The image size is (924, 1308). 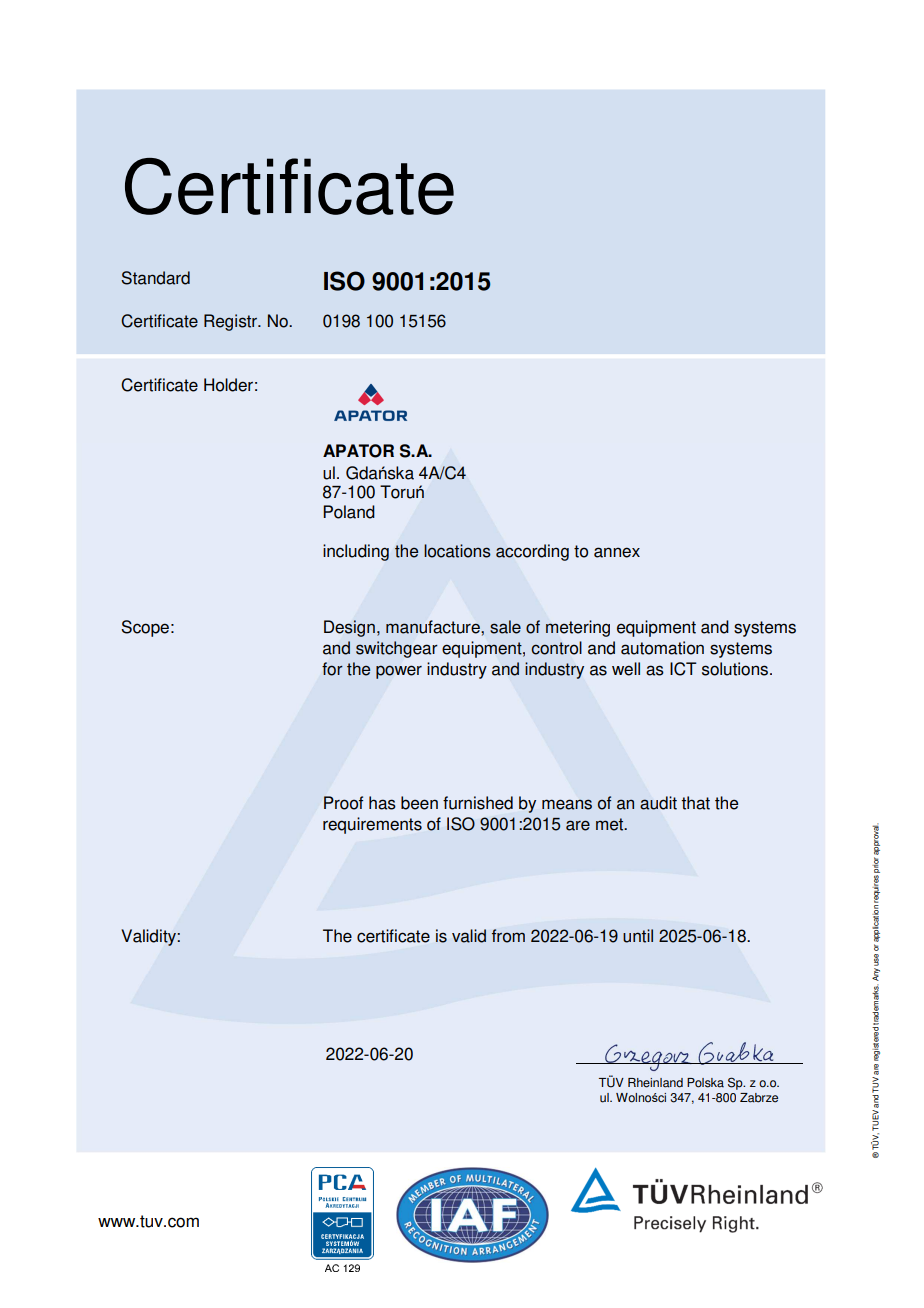 What do you see at coordinates (155, 278) in the page?
I see `Standard` at bounding box center [155, 278].
